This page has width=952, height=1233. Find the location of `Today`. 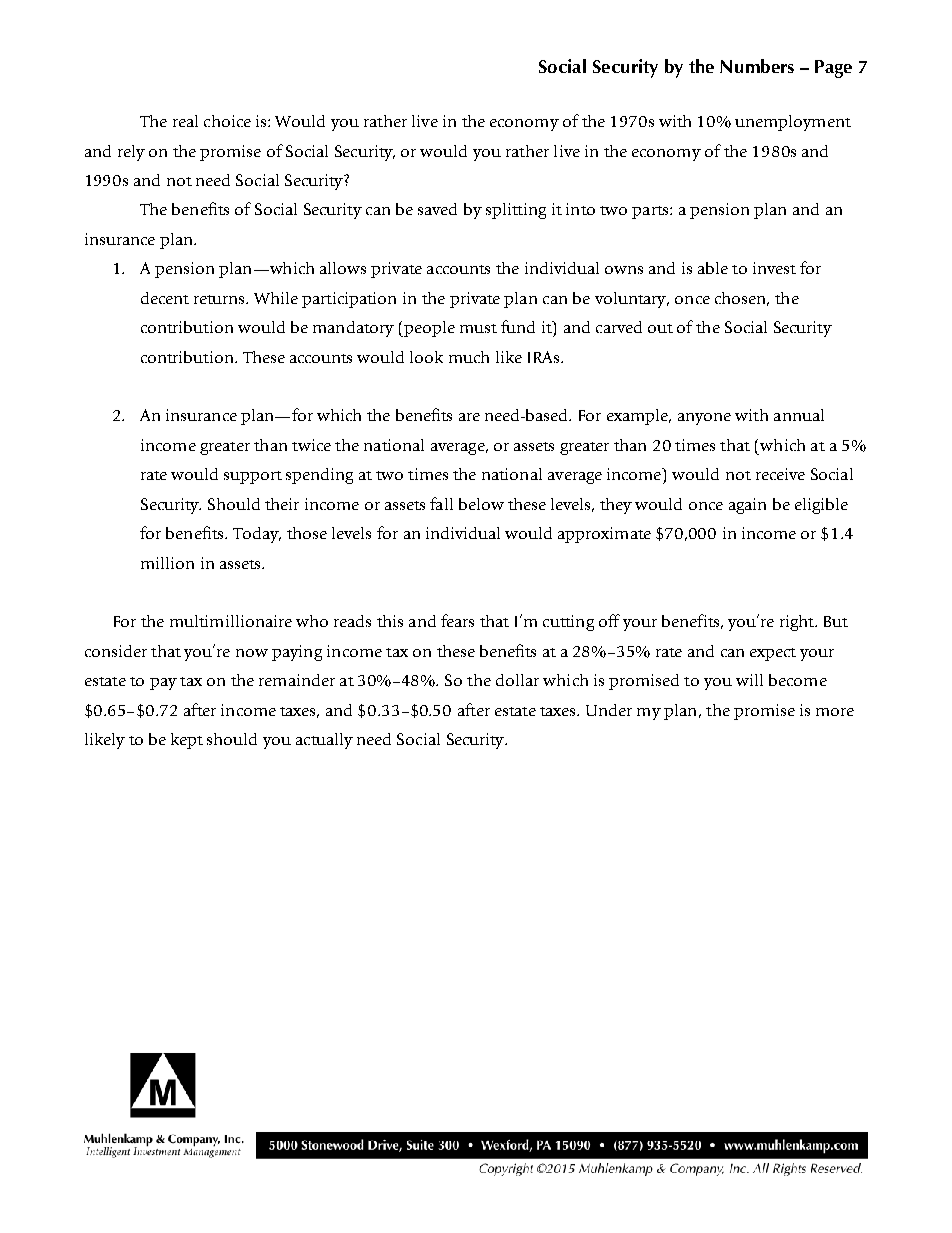

Today is located at coordinates (257, 535).
